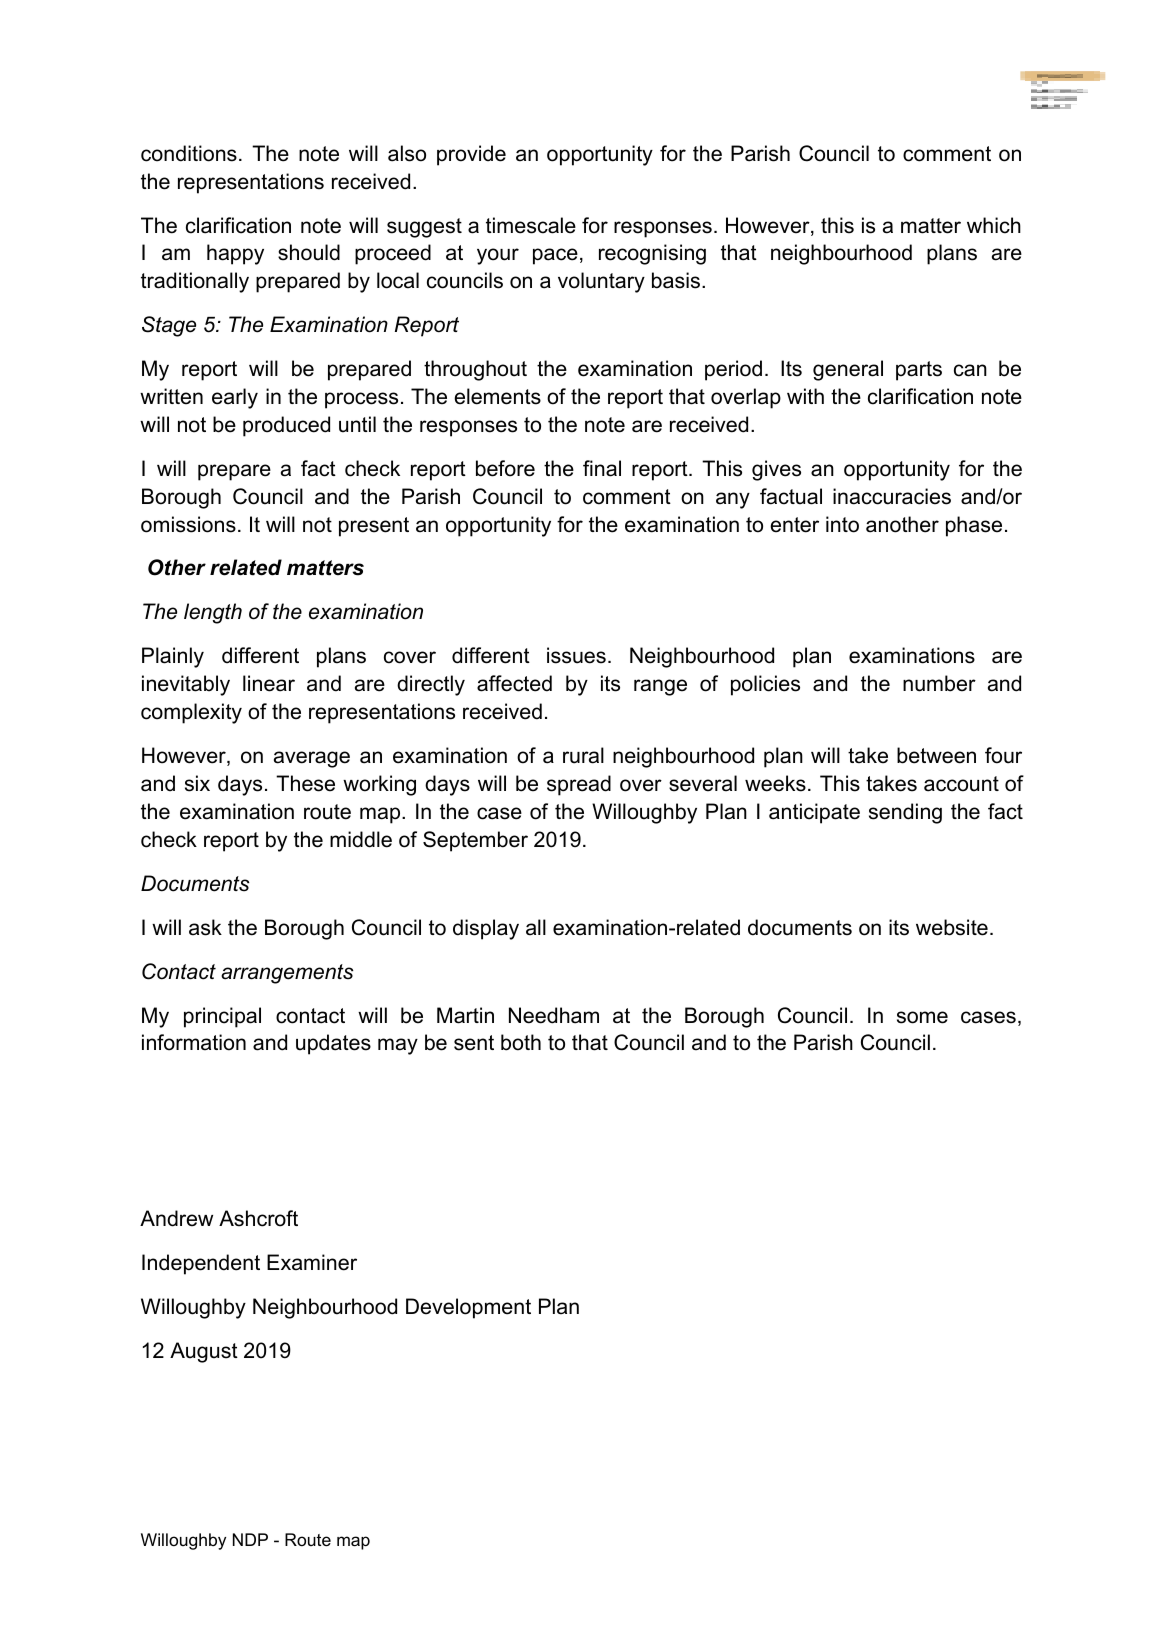 This page has width=1164, height=1646. I want to click on which, so click(994, 225).
